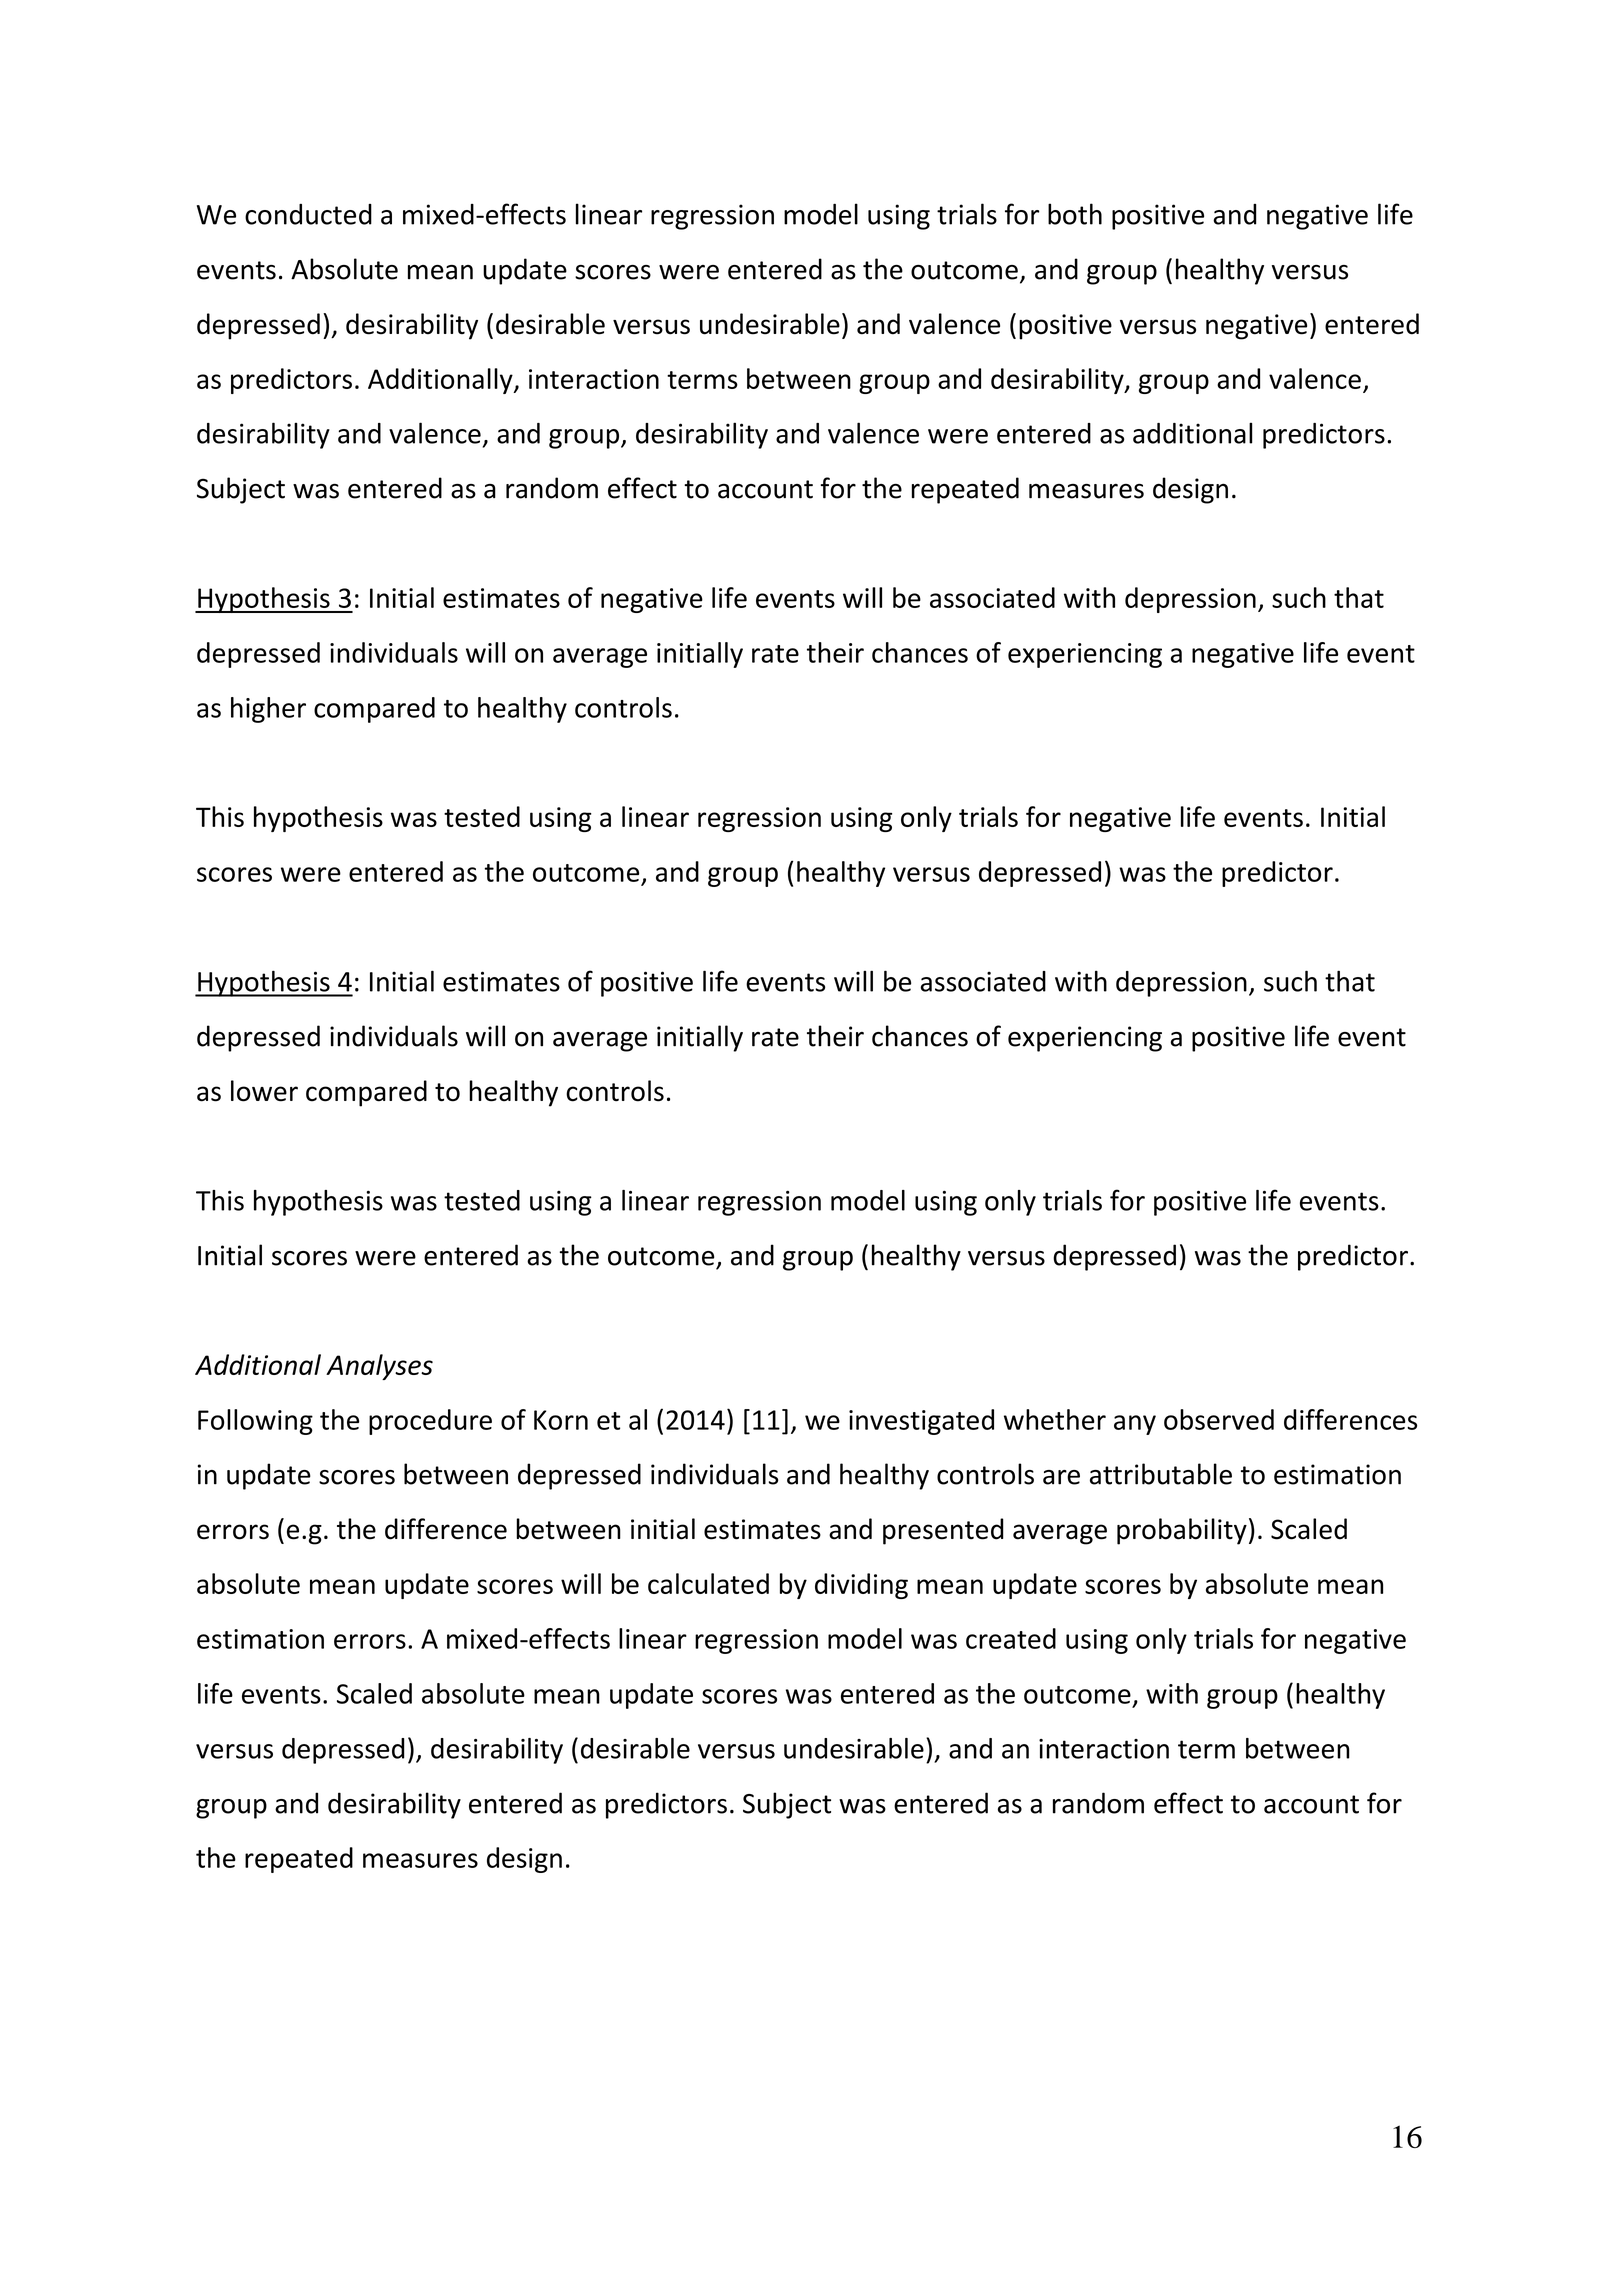 The image size is (1618, 2290). What do you see at coordinates (1135, 1425) in the screenshot?
I see `any` at bounding box center [1135, 1425].
